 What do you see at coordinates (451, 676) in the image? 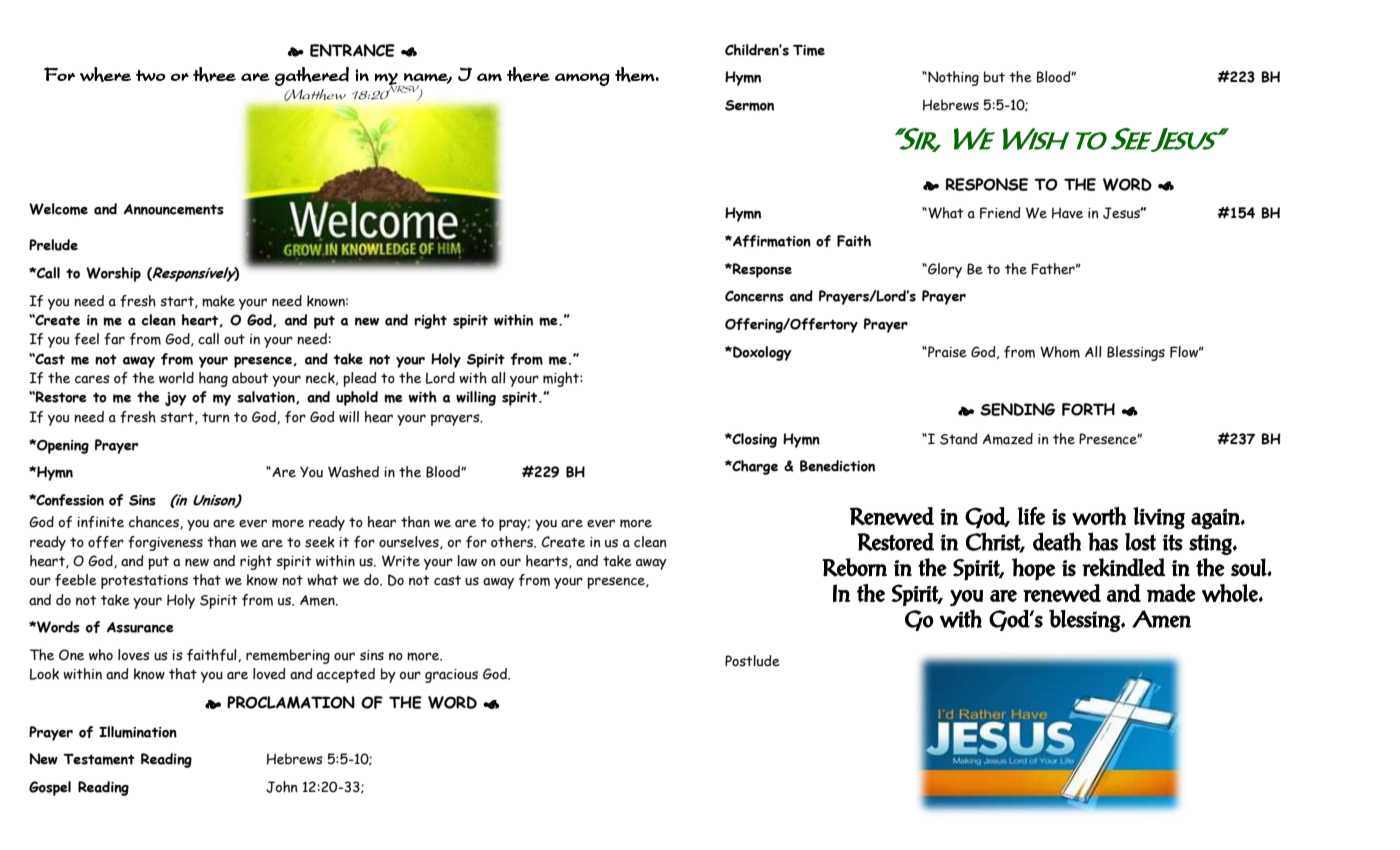
I see `gracious` at bounding box center [451, 676].
